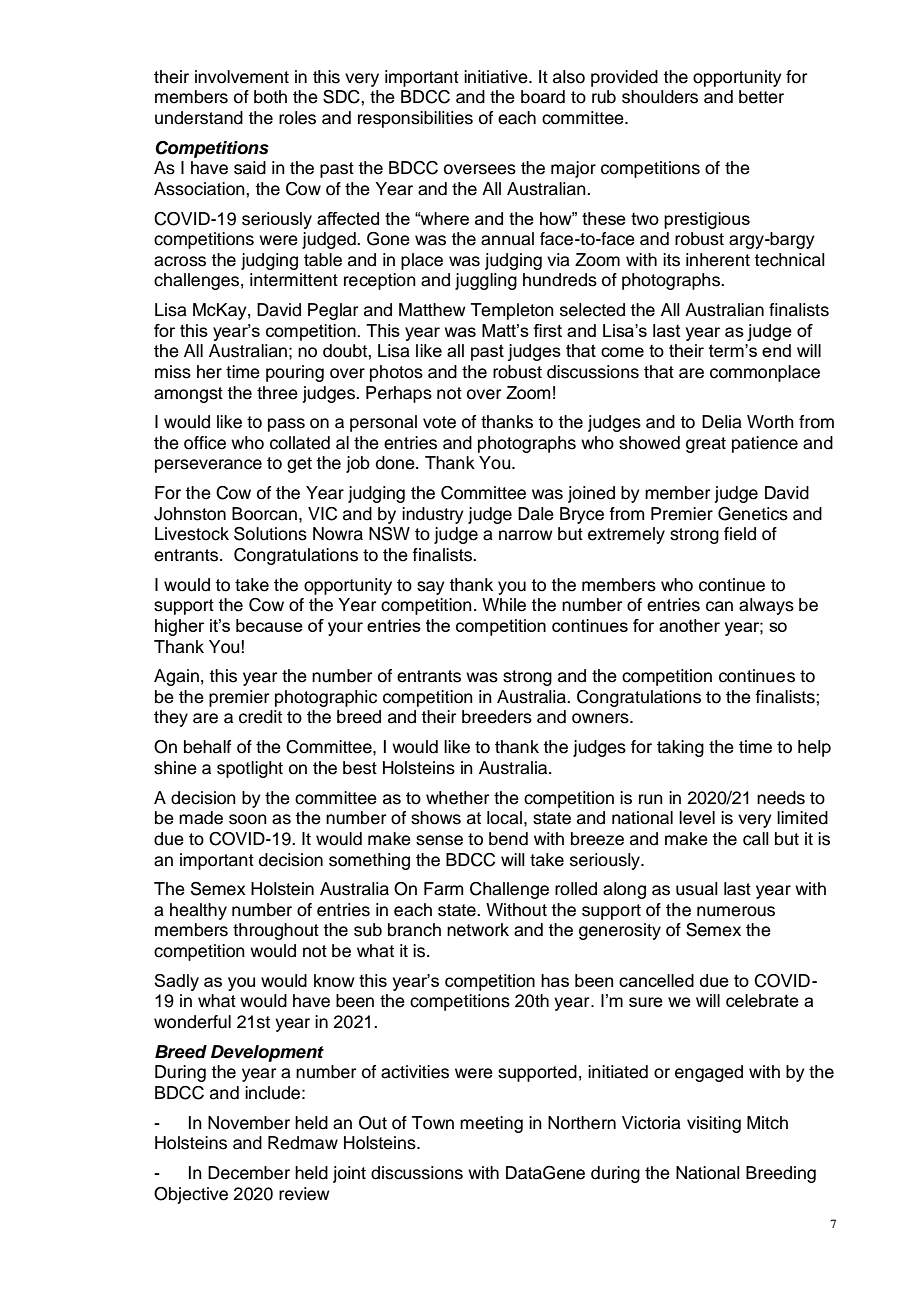  What do you see at coordinates (270, 97) in the screenshot?
I see `both` at bounding box center [270, 97].
